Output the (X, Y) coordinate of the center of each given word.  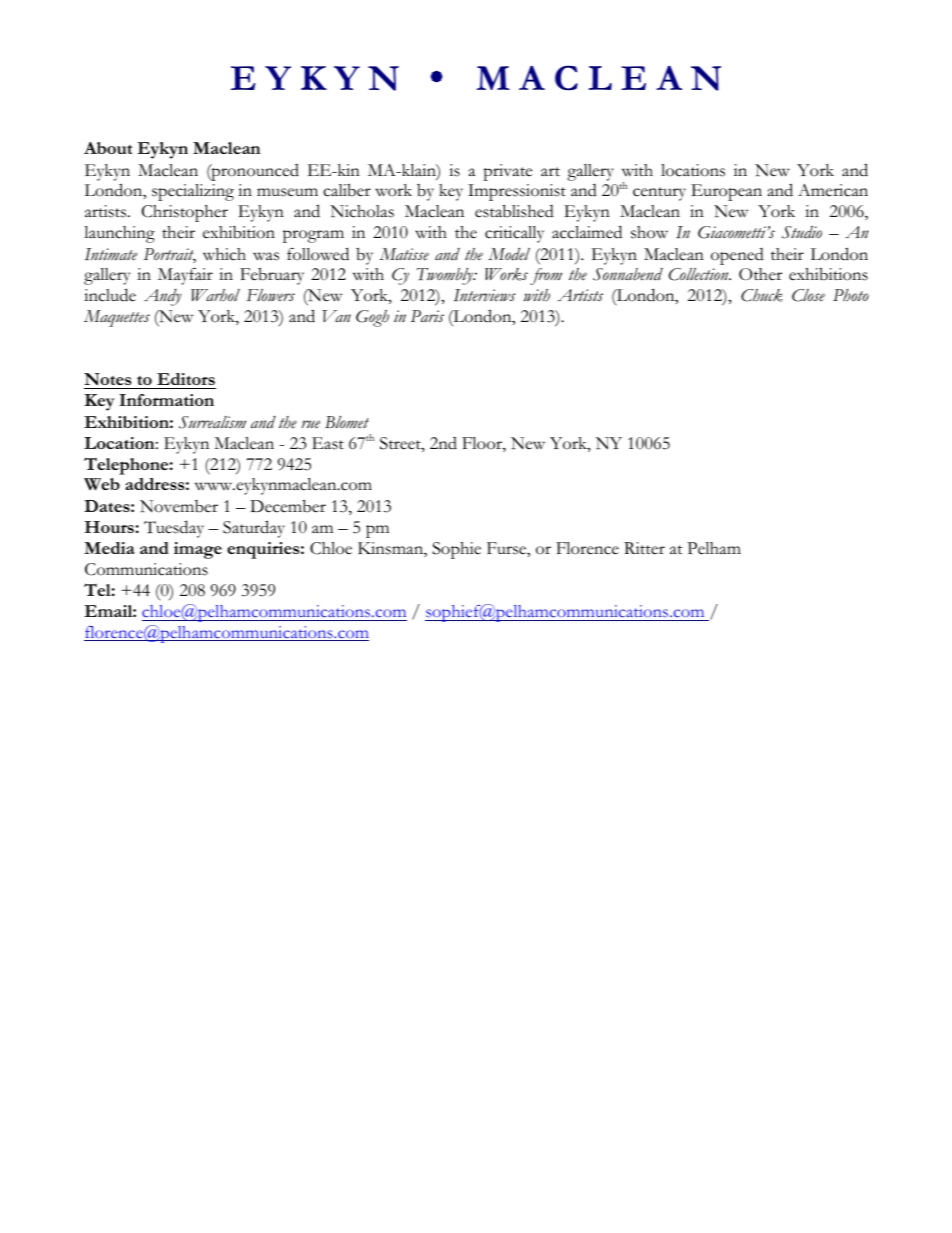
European (726, 192)
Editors (185, 381)
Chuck (762, 295)
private (507, 172)
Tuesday (174, 529)
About (108, 148)
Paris (427, 316)
